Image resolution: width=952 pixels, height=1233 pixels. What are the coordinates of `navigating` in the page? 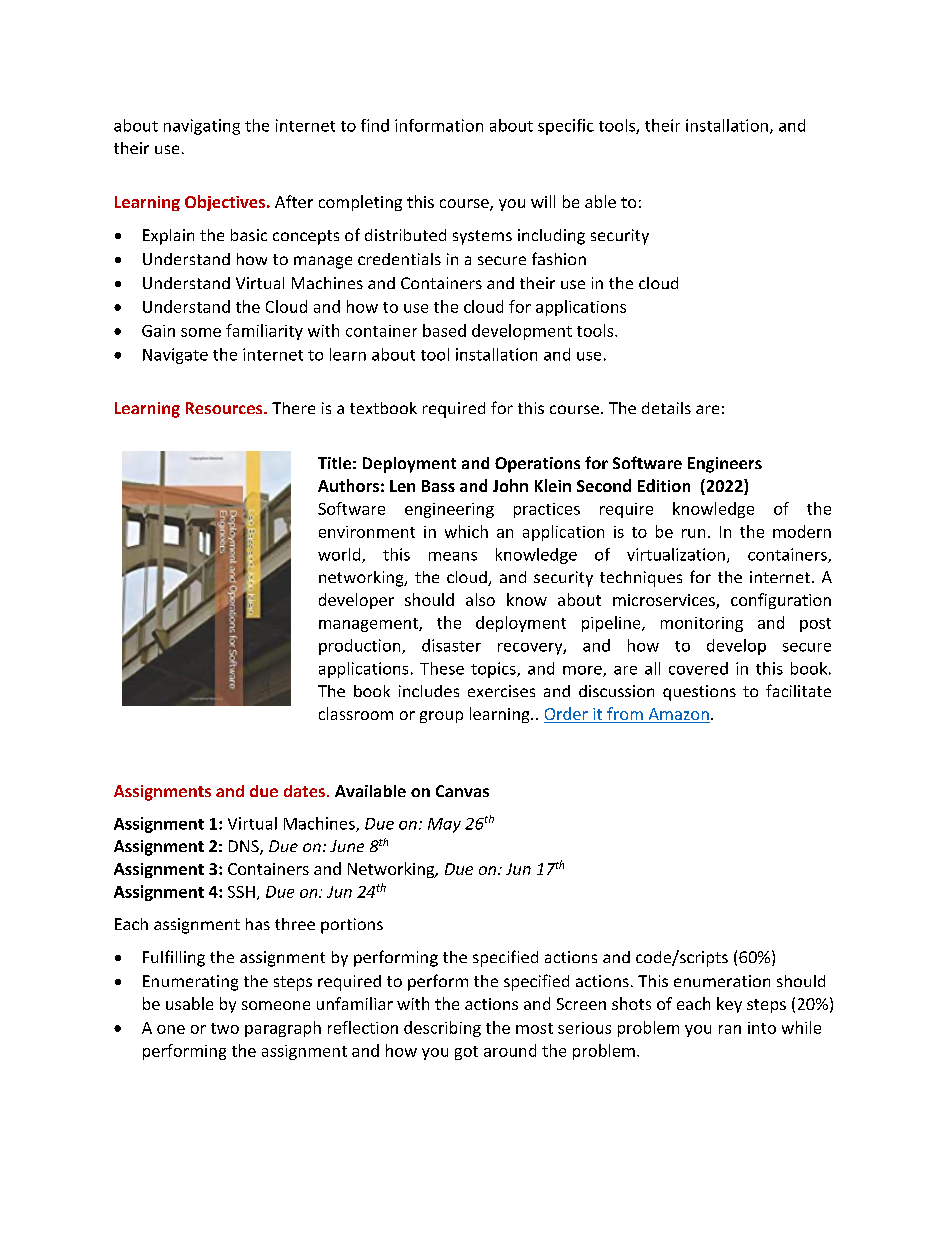 It's located at (202, 127).
